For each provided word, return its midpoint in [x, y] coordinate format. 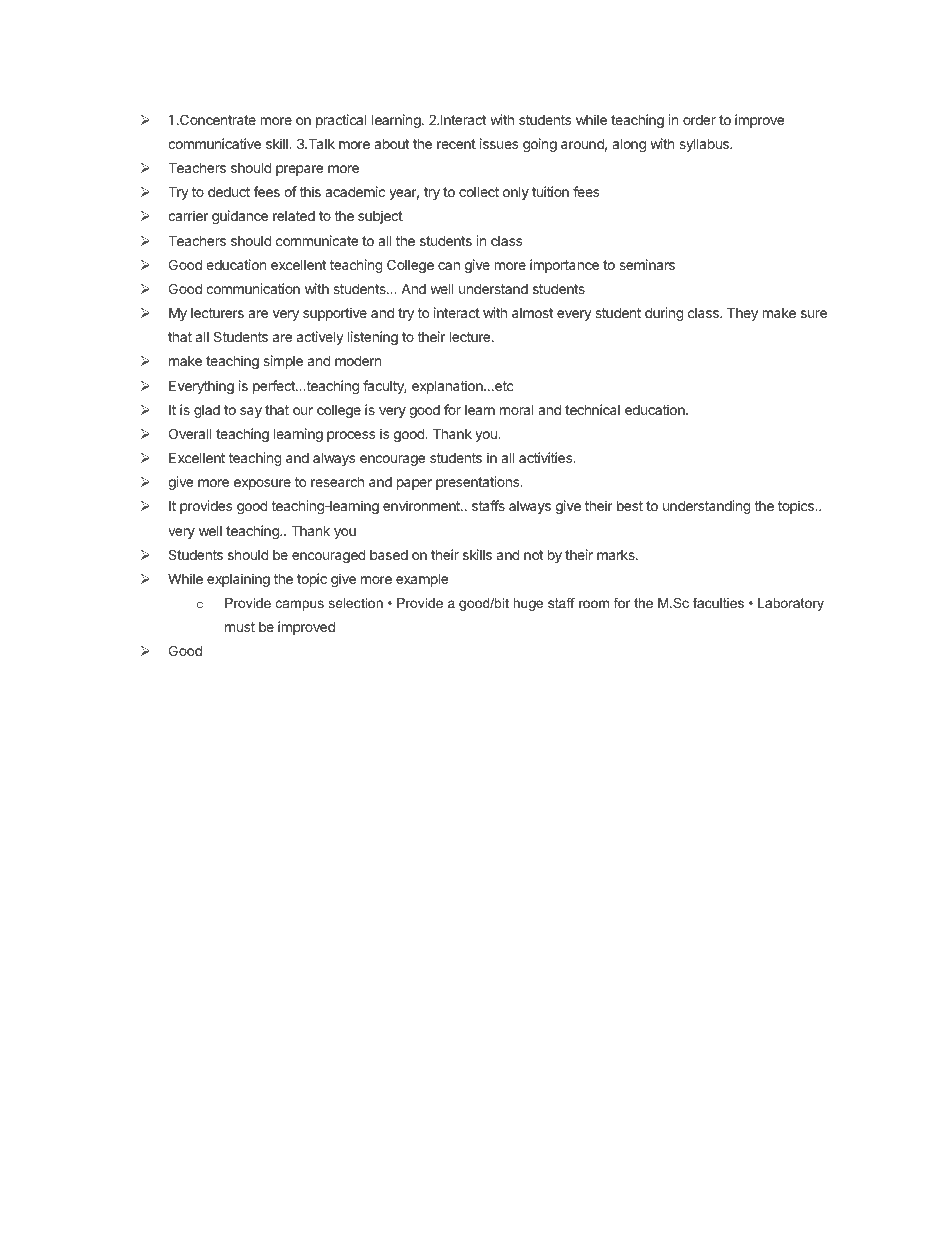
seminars [647, 264]
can [449, 266]
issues [499, 143]
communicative [214, 143]
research [337, 481]
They [742, 314]
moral [517, 410]
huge [528, 604]
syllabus [705, 145]
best [630, 506]
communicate [317, 240]
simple [283, 362]
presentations [479, 483]
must [240, 627]
